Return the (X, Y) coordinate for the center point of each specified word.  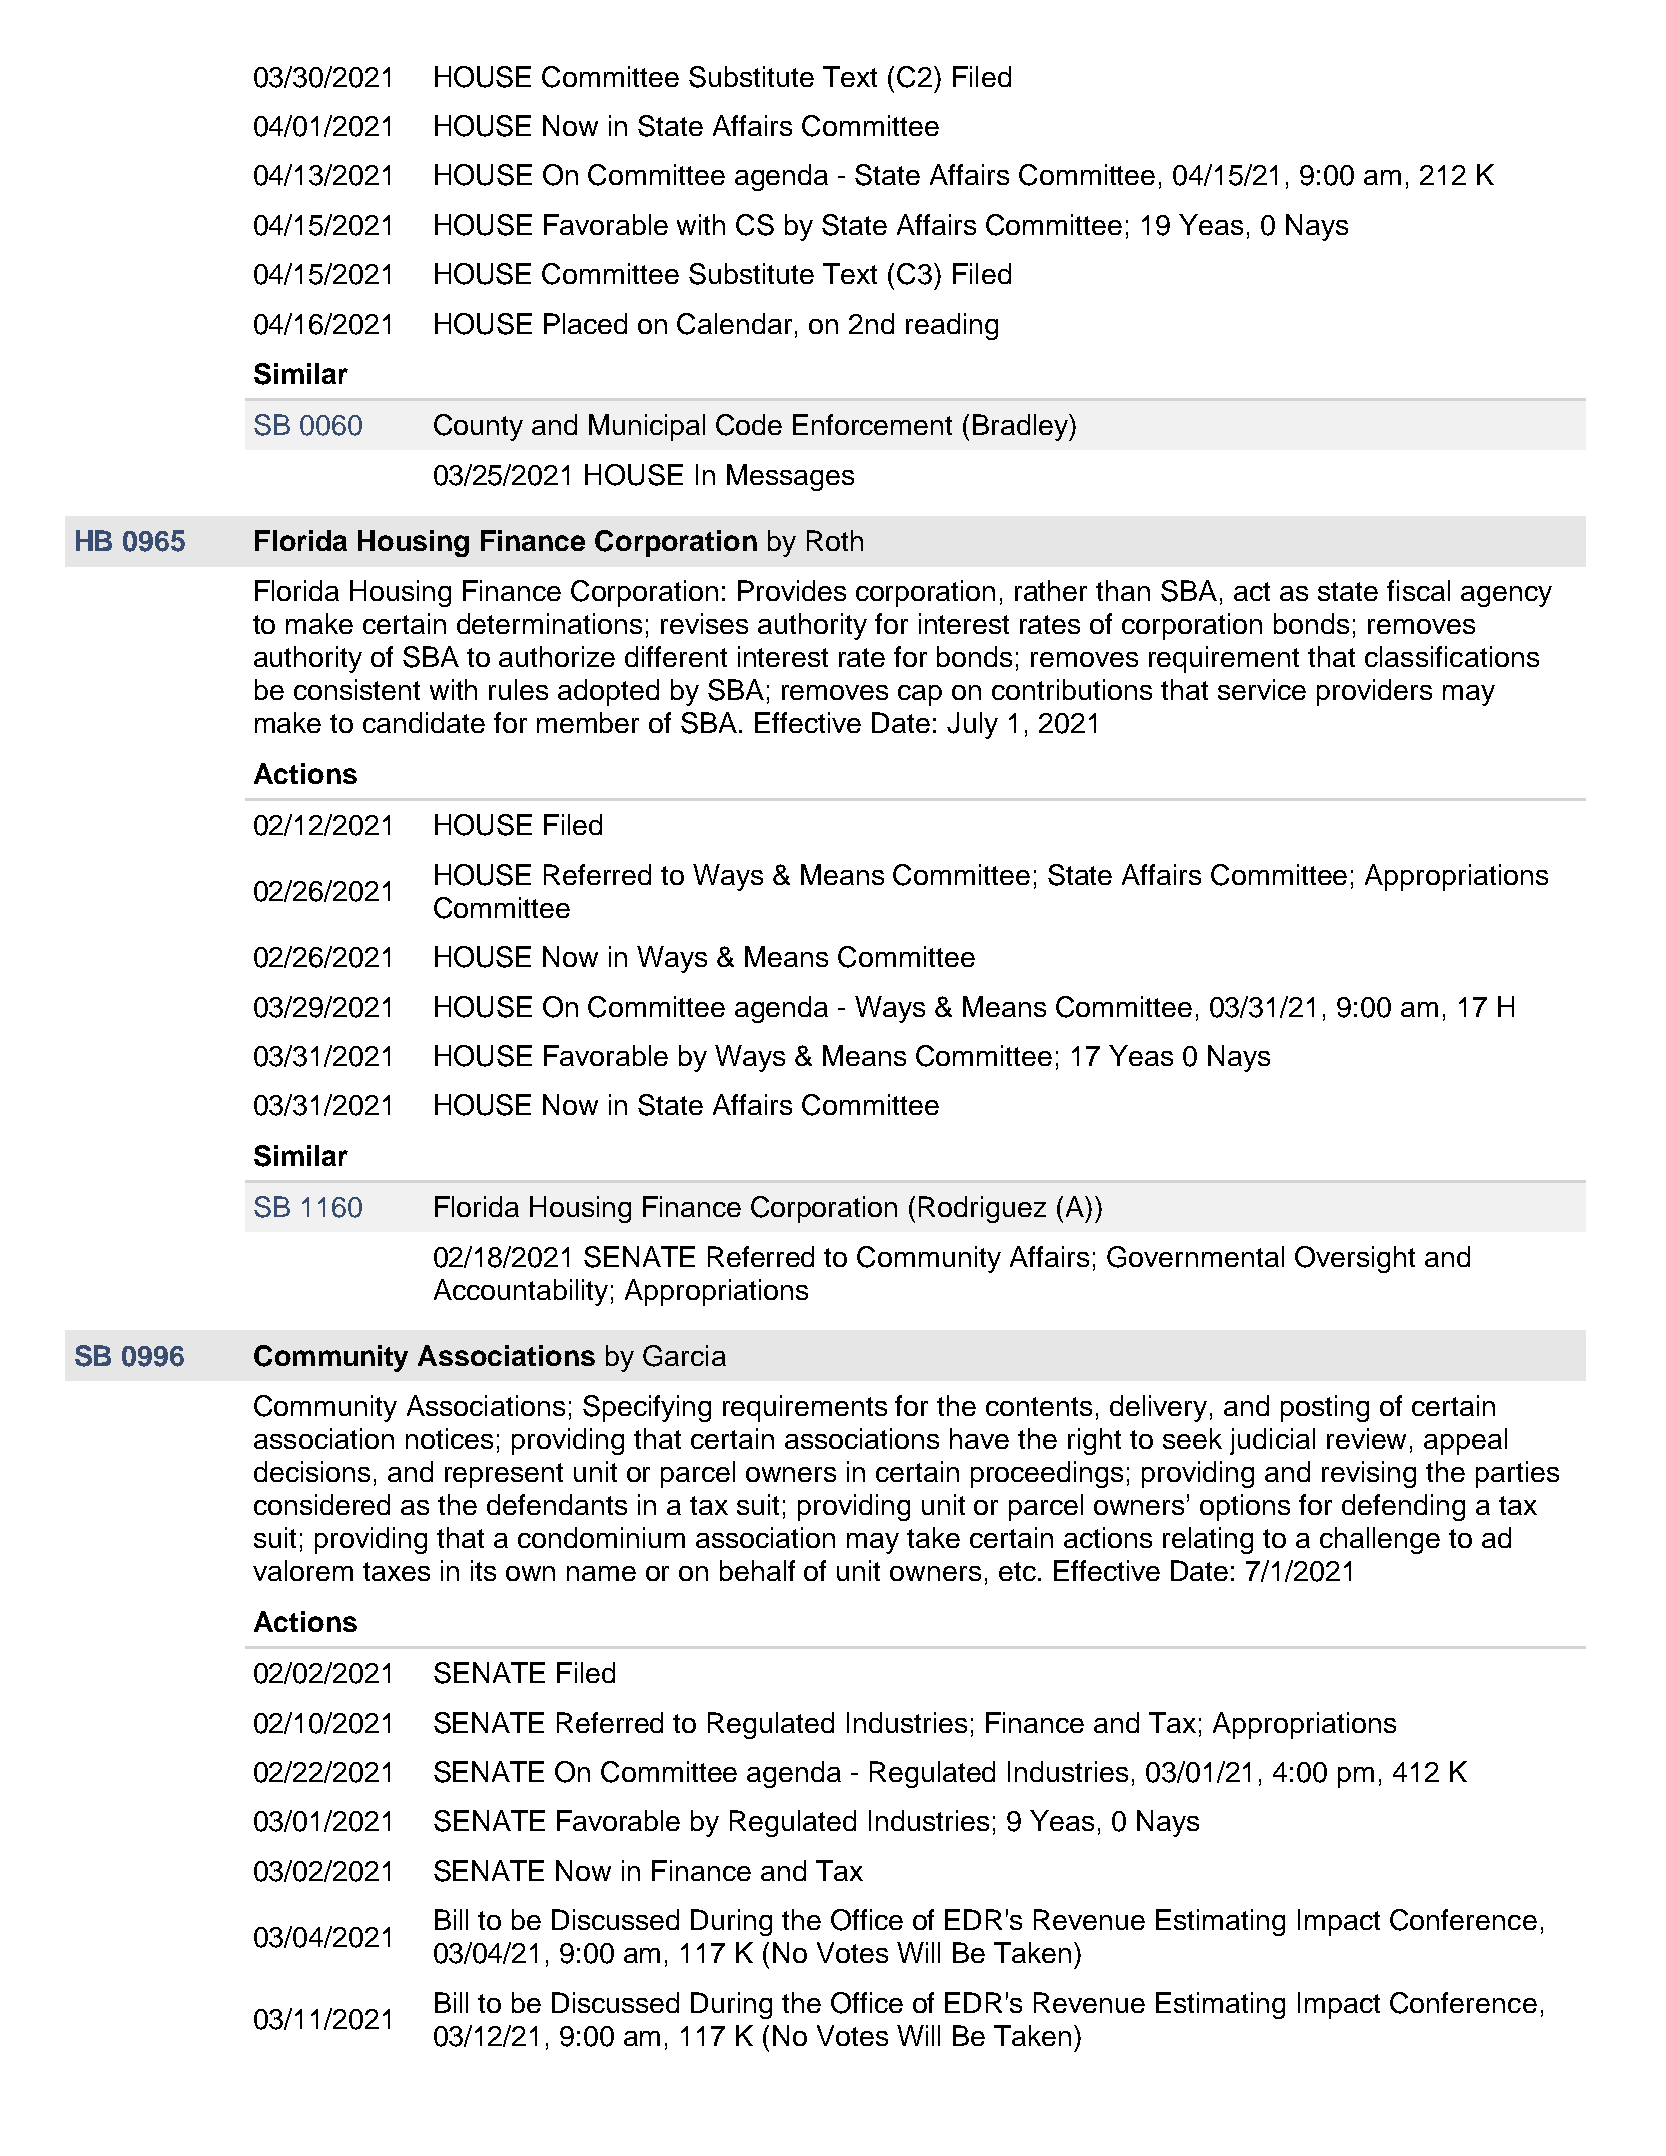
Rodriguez (982, 1209)
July (972, 725)
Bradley (1021, 427)
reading (952, 326)
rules (518, 689)
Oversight (1355, 1259)
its (483, 1570)
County (478, 427)
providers (1374, 692)
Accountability (521, 1292)
